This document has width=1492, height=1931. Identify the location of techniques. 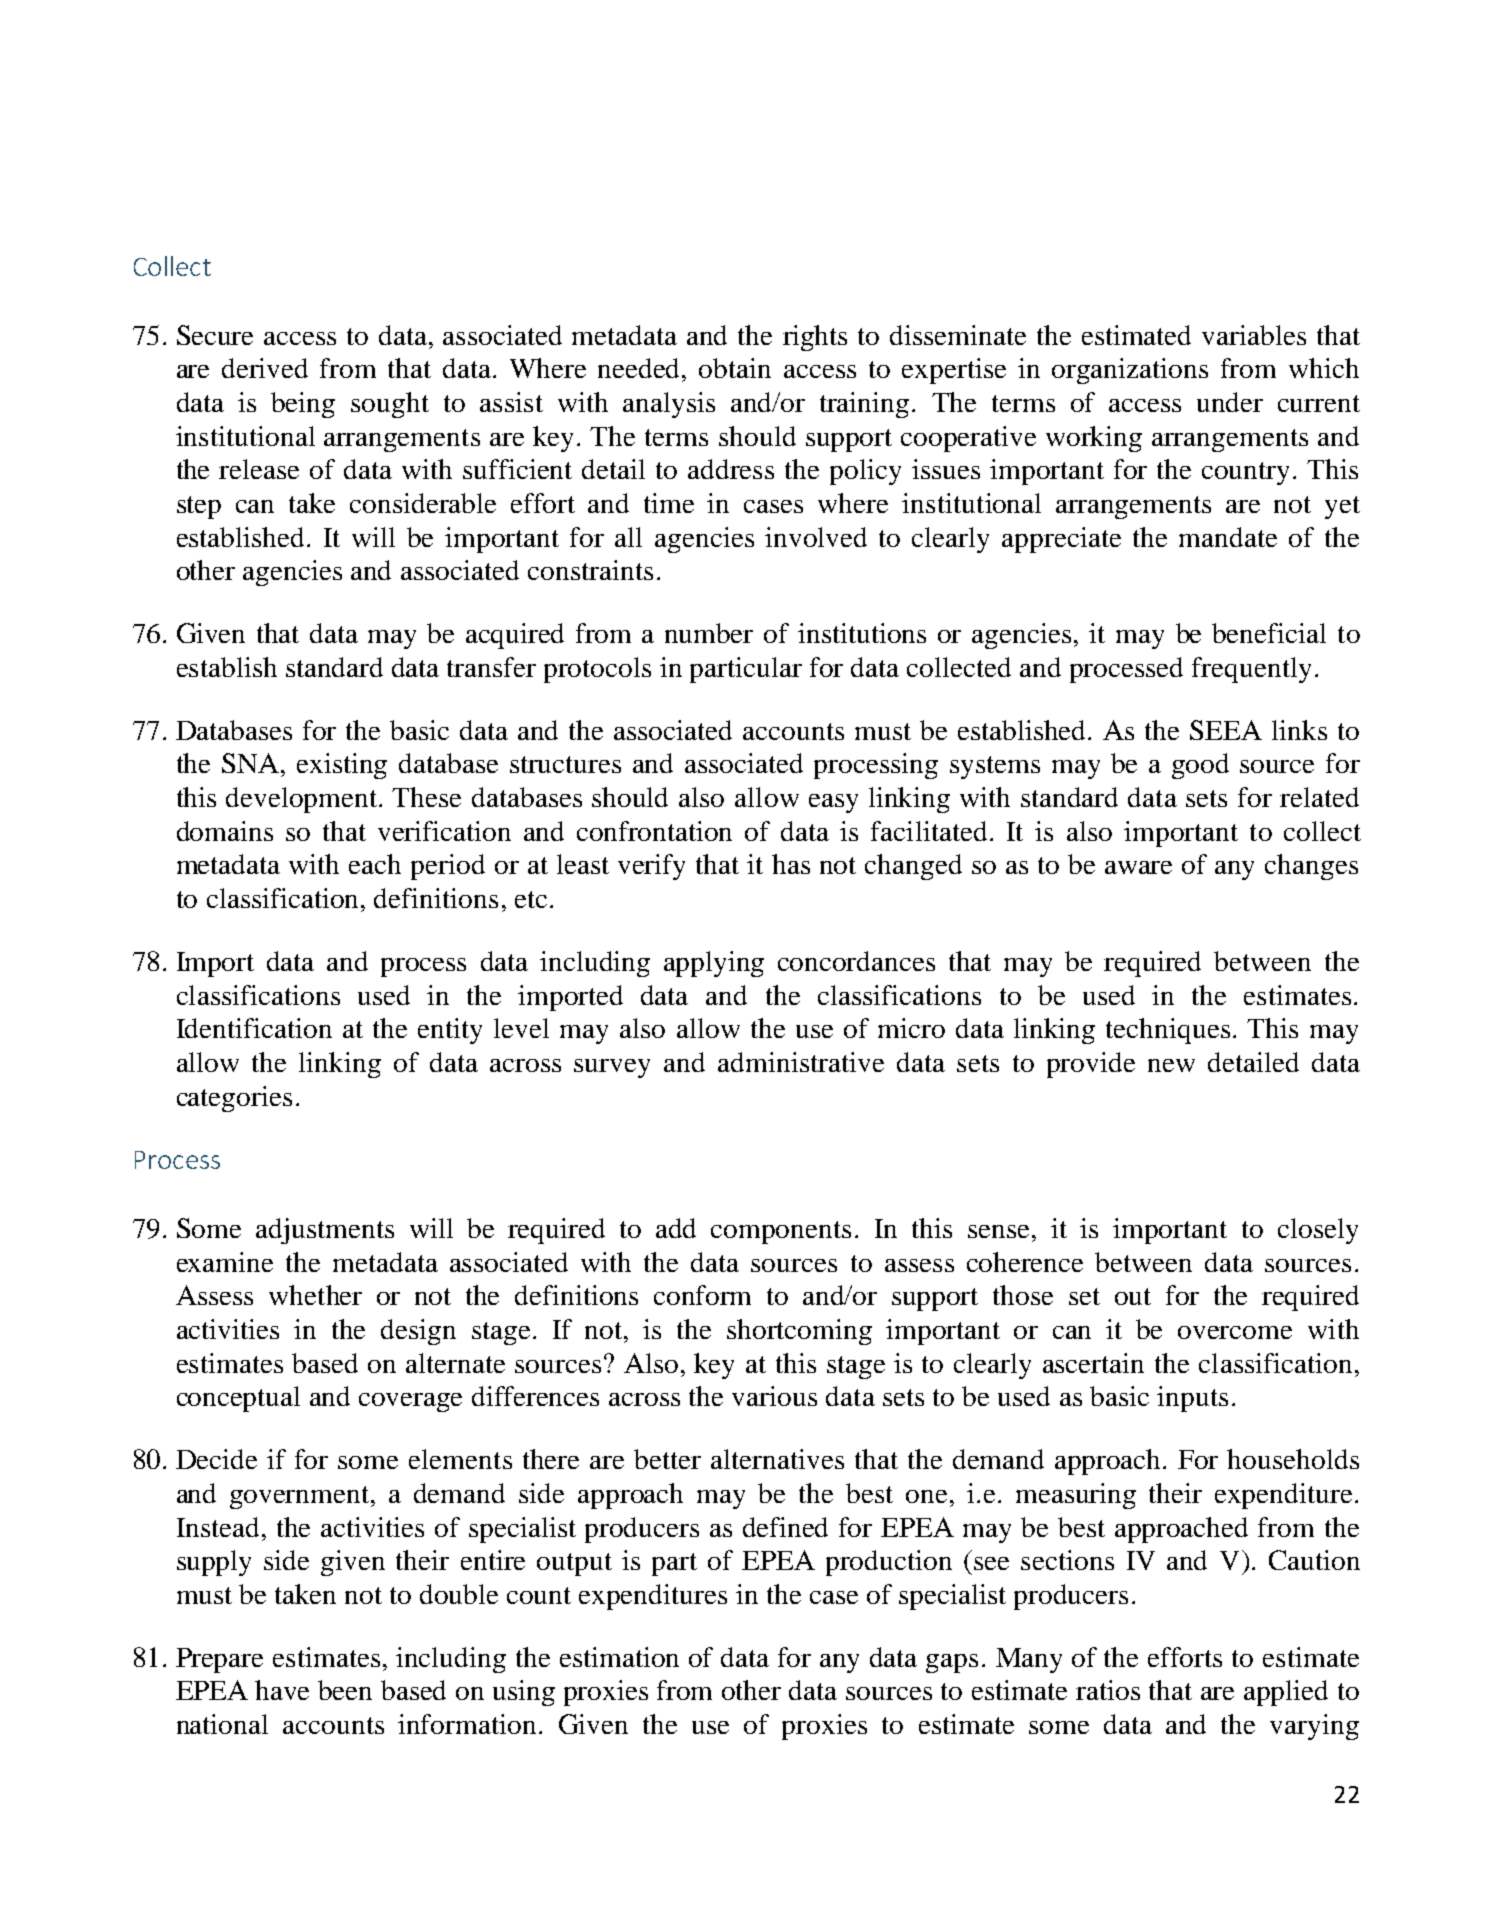
(1168, 1031).
